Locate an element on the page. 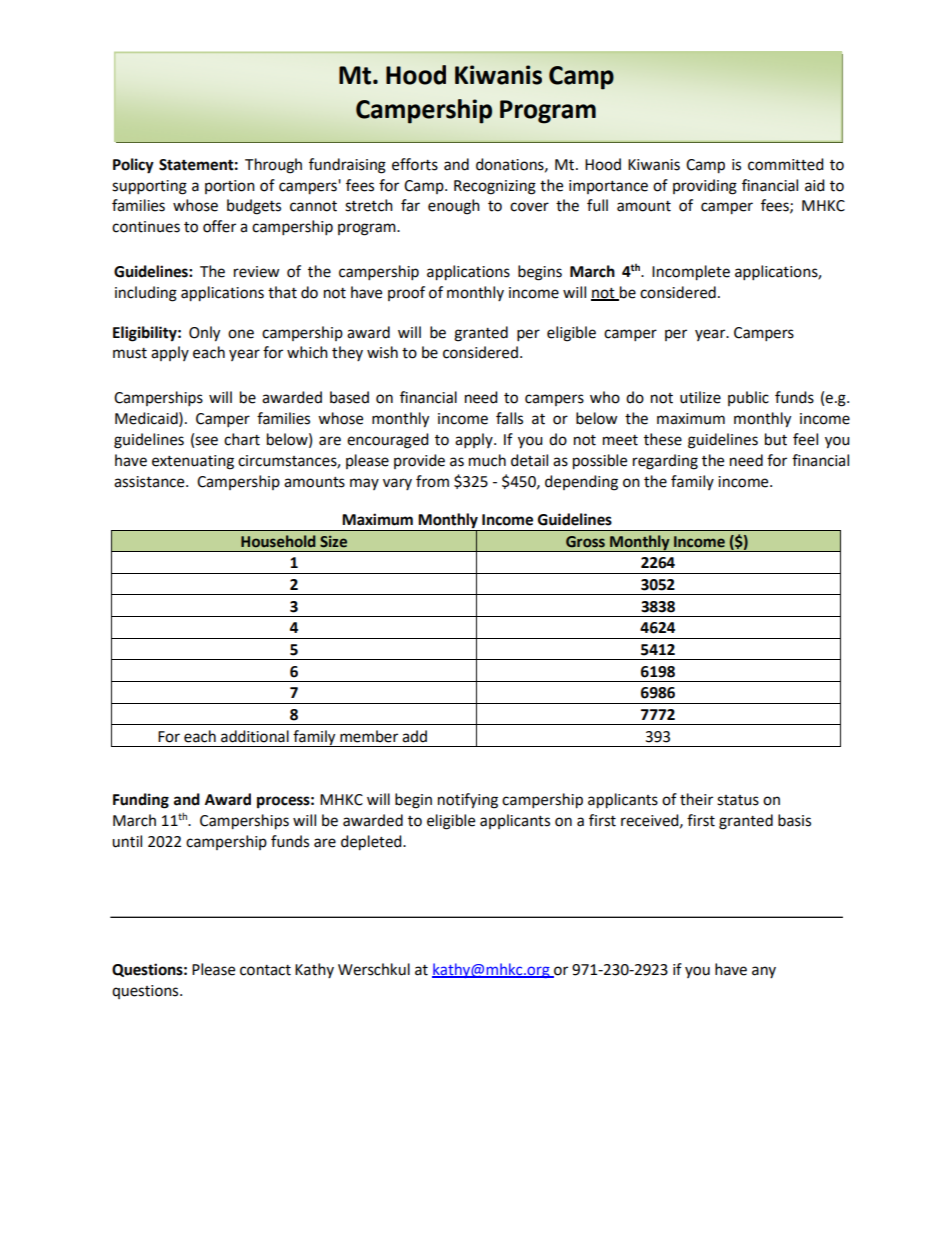 Image resolution: width=952 pixels, height=1233 pixels. providing is located at coordinates (705, 187).
